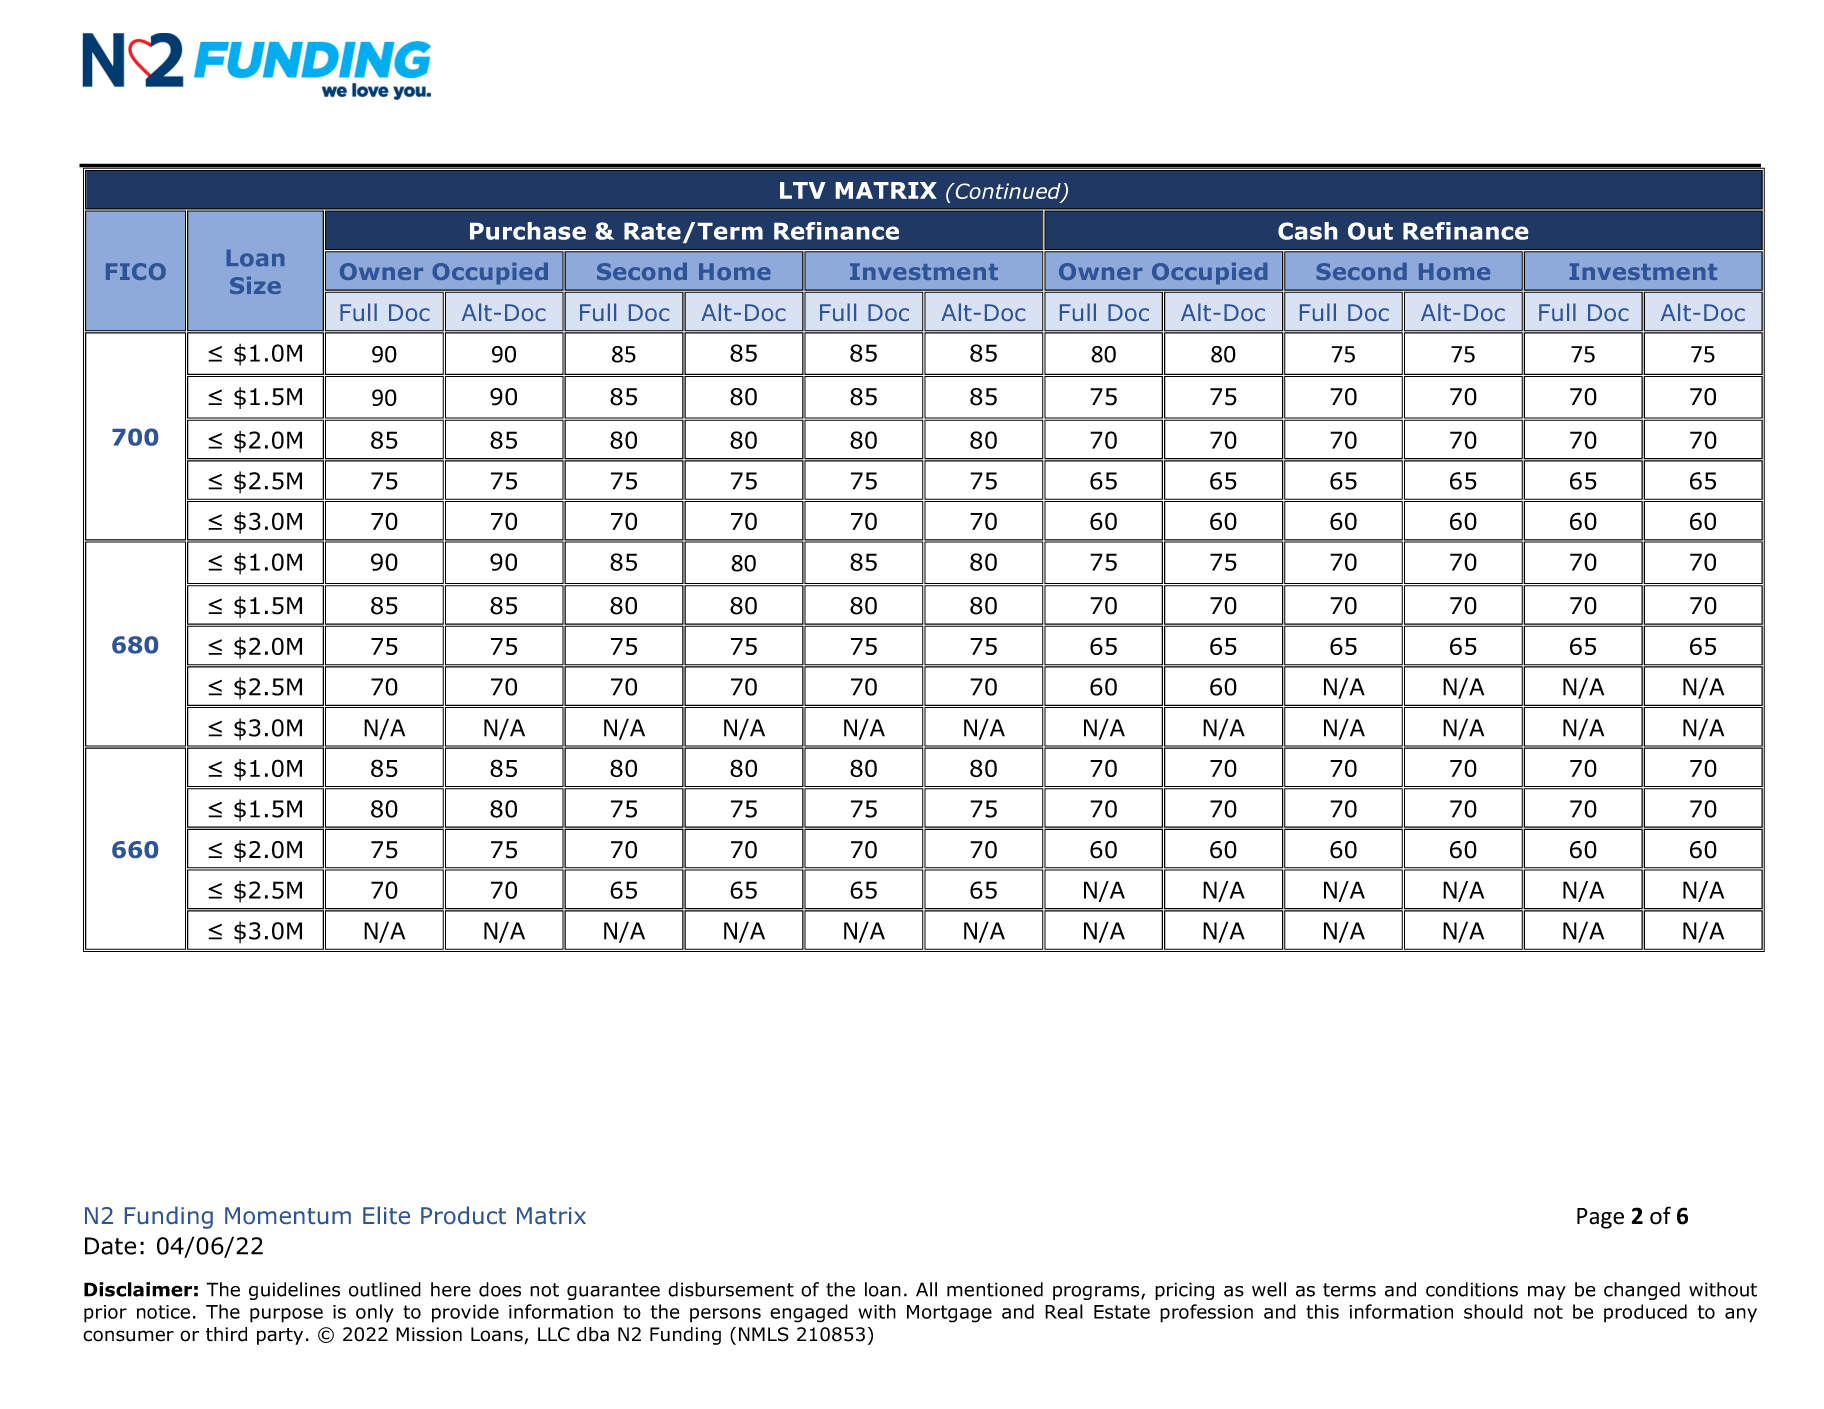  What do you see at coordinates (1008, 192) in the image?
I see `Continued` at bounding box center [1008, 192].
